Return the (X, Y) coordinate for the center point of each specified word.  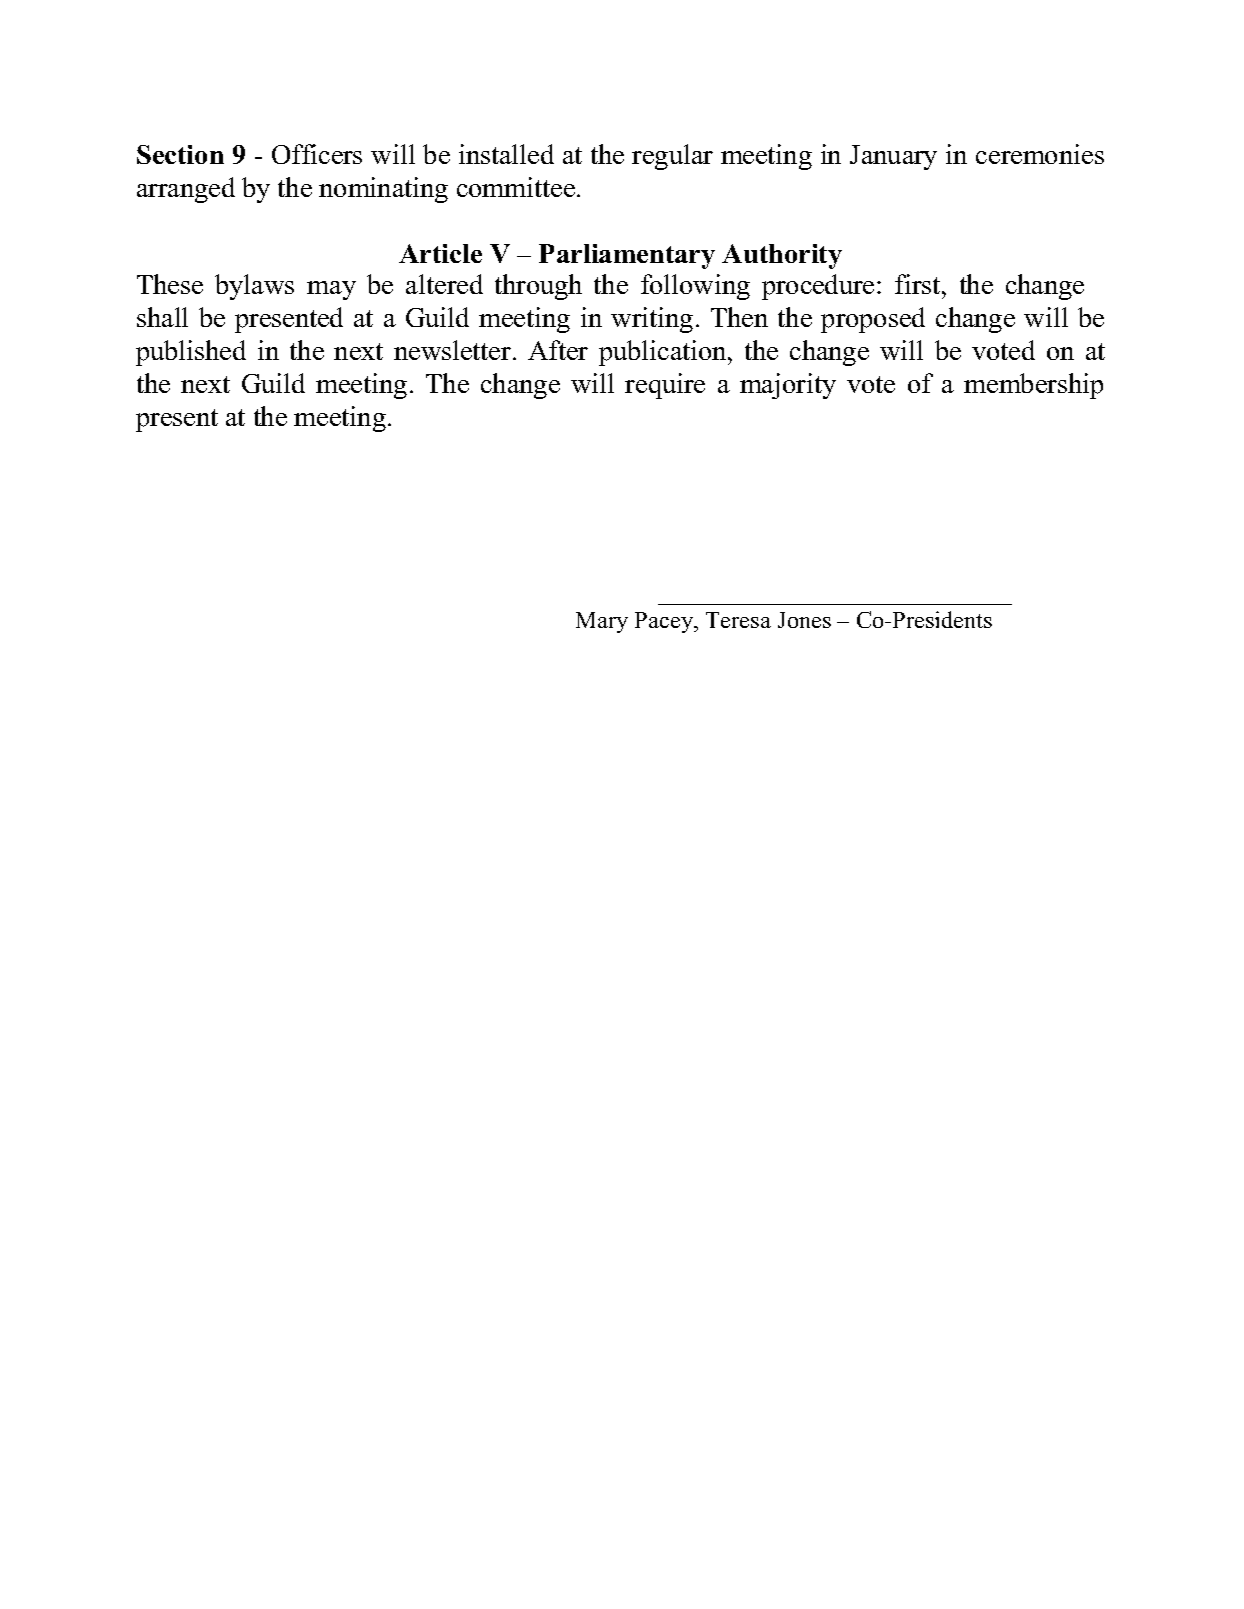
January (893, 157)
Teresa (738, 620)
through (538, 287)
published (191, 353)
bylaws (254, 287)
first (919, 284)
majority (788, 386)
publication (664, 353)
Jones (804, 620)
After (558, 350)
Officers (317, 154)
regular (672, 157)
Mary (602, 622)
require (665, 386)
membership (1033, 386)
